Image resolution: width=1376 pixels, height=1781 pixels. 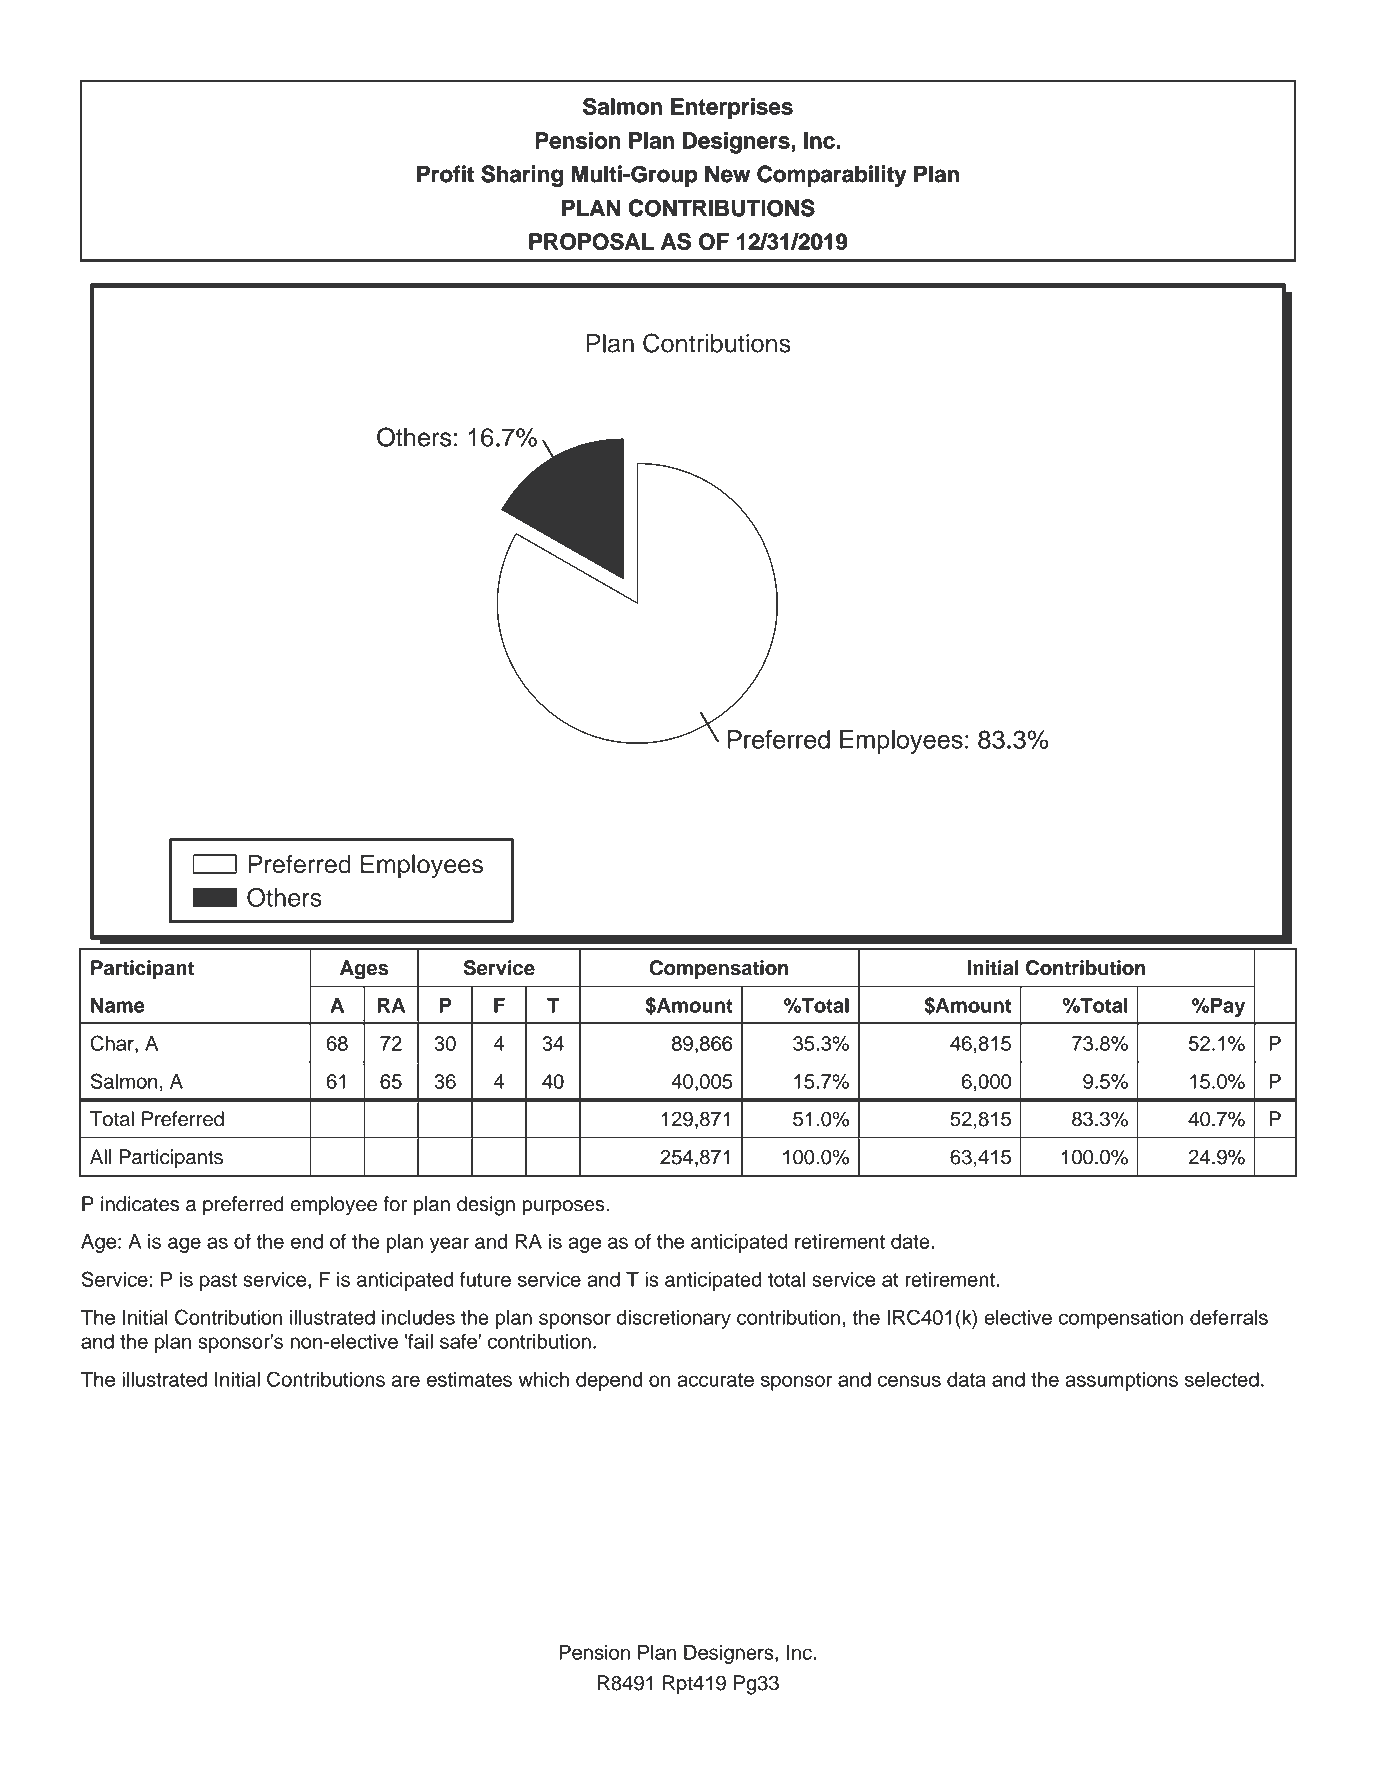 I want to click on for, so click(x=395, y=1204).
